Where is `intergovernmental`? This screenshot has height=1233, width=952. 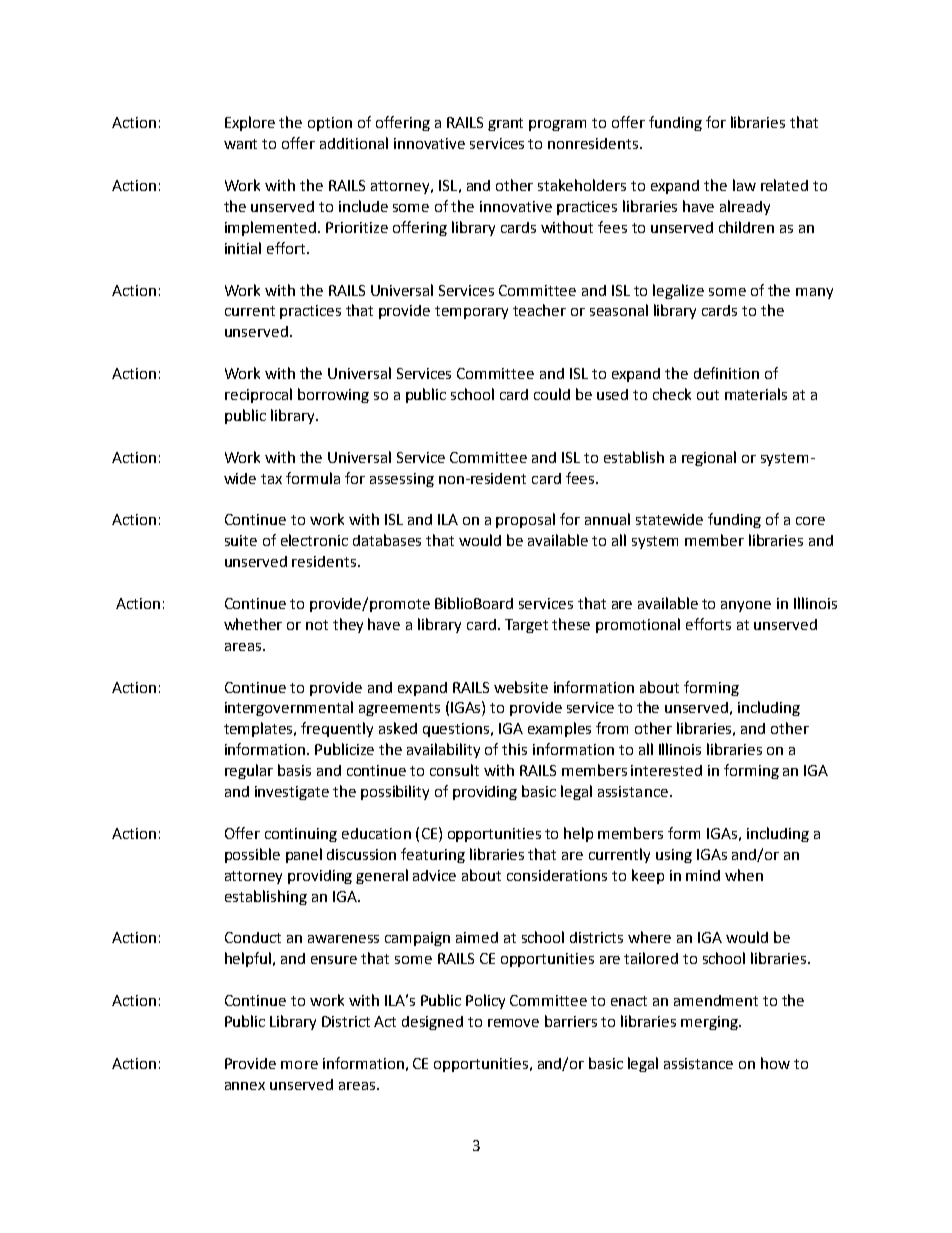
intergovernmental is located at coordinates (289, 708).
